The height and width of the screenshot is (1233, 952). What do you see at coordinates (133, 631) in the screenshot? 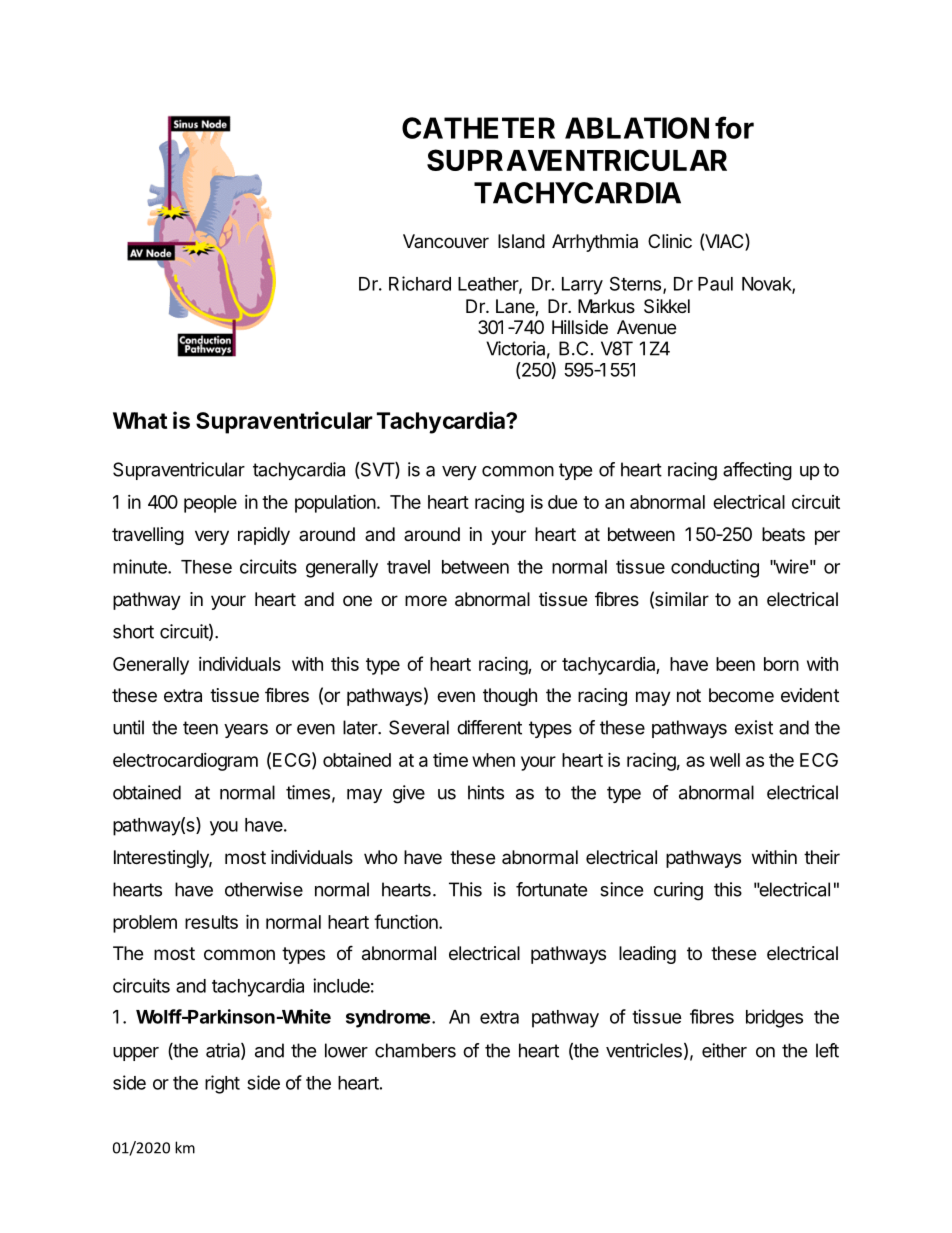
I see `short` at bounding box center [133, 631].
